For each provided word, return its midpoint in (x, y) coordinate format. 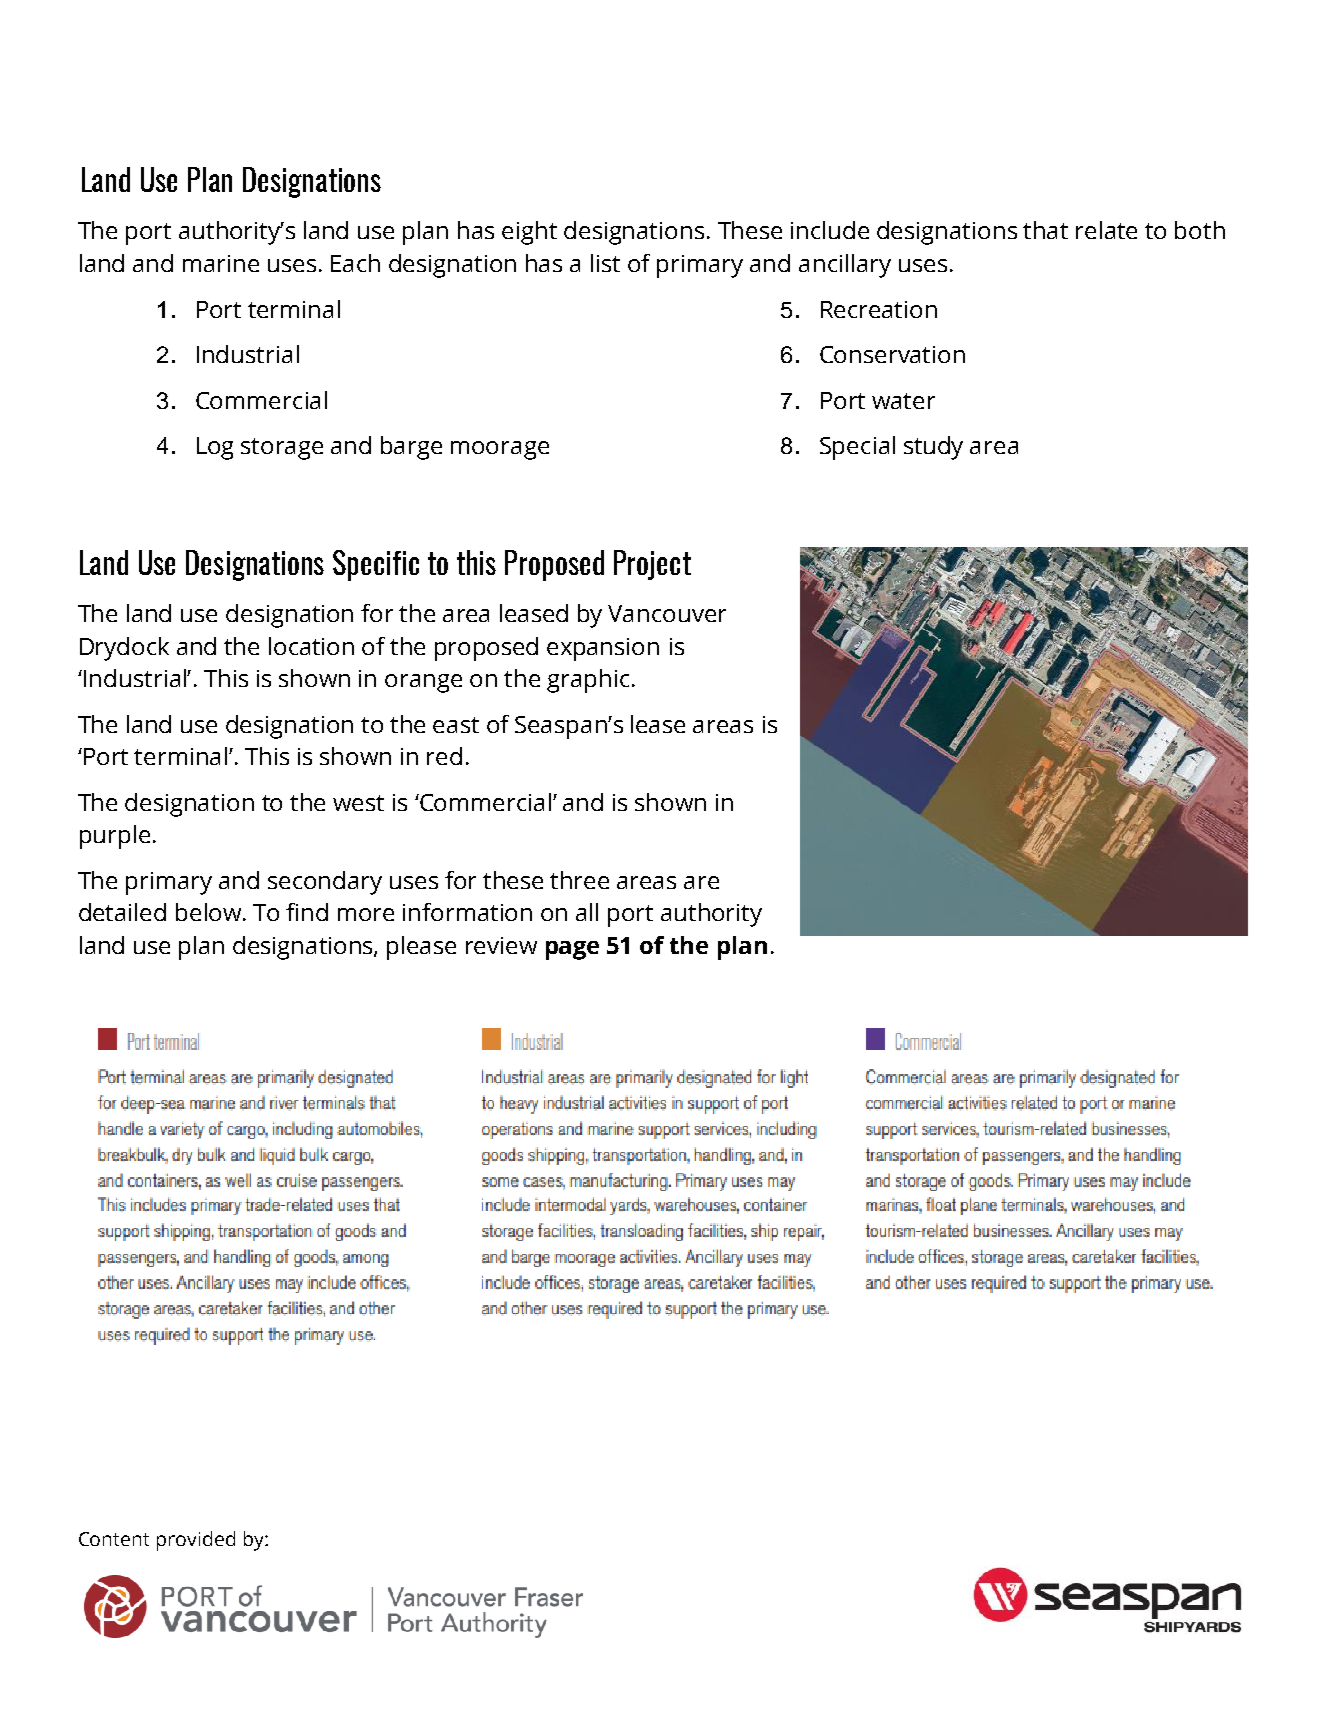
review (501, 945)
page (572, 950)
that (1045, 230)
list (605, 263)
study (933, 448)
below (208, 912)
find (307, 912)
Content (114, 1539)
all (587, 912)
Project (652, 565)
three (579, 880)
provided (196, 1541)
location (311, 646)
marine (221, 263)
